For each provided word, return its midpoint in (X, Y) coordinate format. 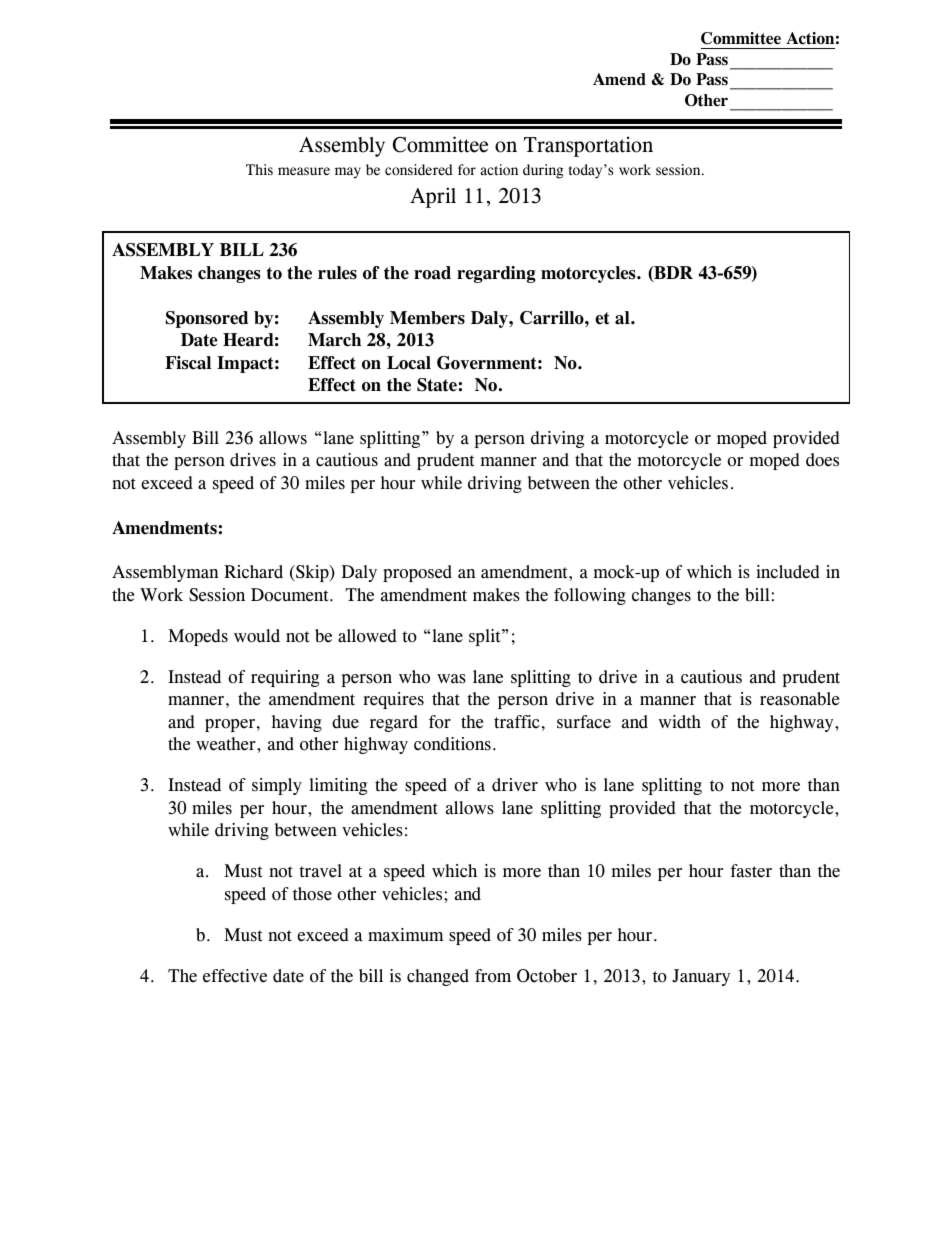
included (788, 572)
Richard (253, 572)
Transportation (588, 146)
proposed (417, 573)
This (259, 169)
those (312, 894)
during (543, 171)
